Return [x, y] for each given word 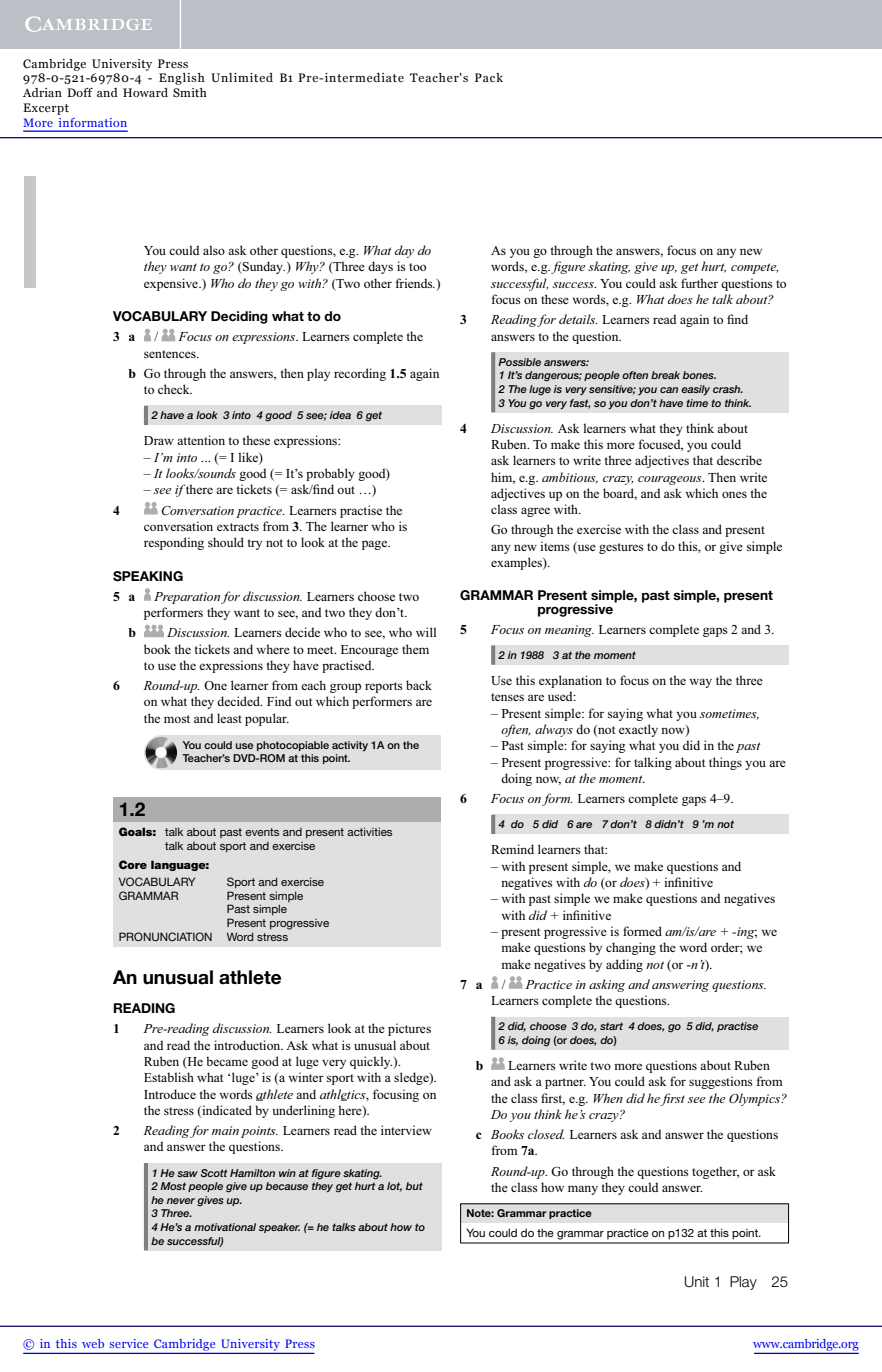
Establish [169, 1077]
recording [360, 374]
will [426, 632]
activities [369, 831]
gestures [621, 548]
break [665, 375]
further [699, 283]
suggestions [721, 1082]
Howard [145, 92]
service [128, 1343]
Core [133, 864]
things [725, 763]
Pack [489, 77]
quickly [371, 1062]
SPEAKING [148, 576]
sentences [171, 354]
